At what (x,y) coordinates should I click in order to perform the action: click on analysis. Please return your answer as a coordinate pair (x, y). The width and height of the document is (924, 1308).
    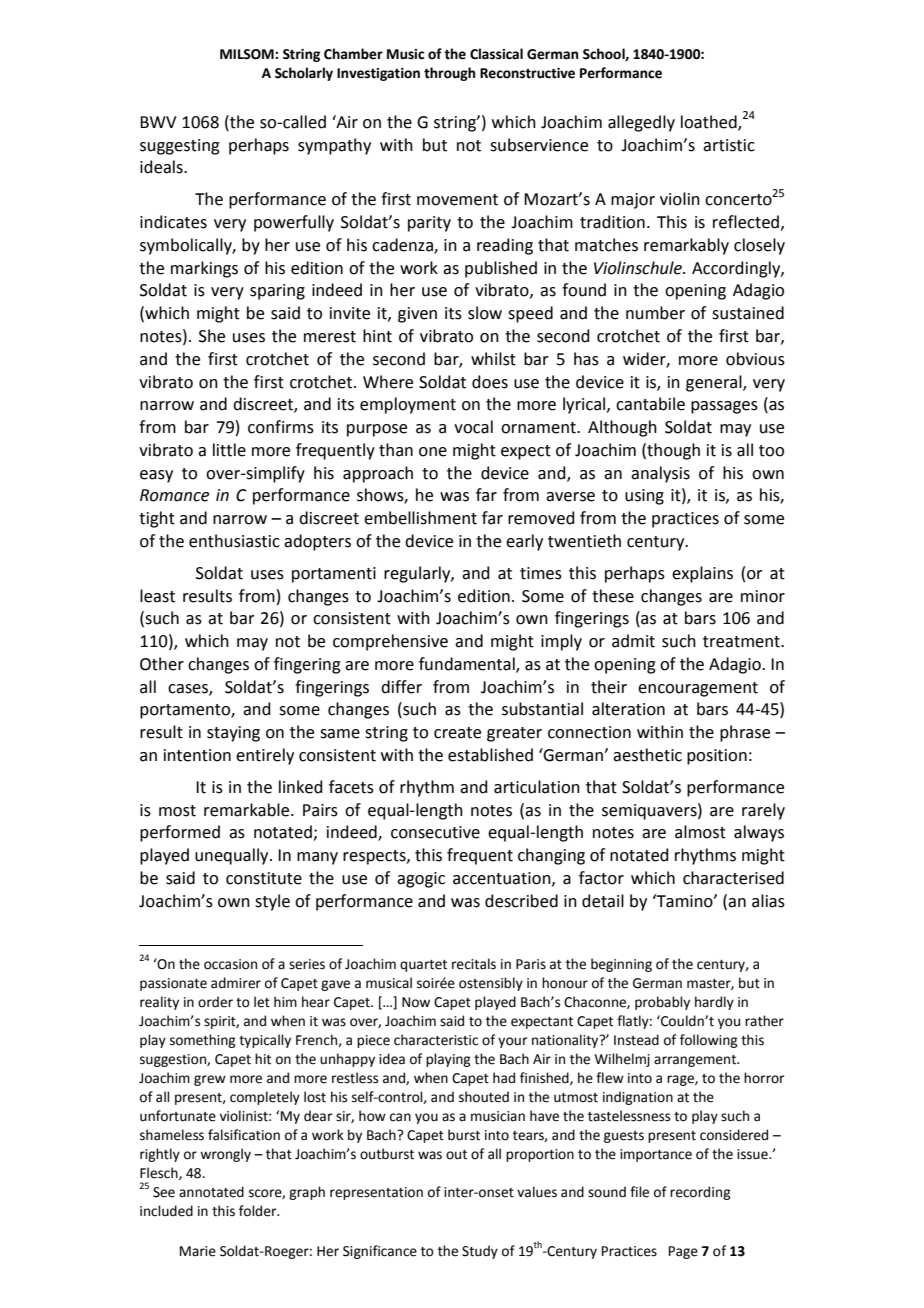
    Looking at the image, I should click on (660, 474).
